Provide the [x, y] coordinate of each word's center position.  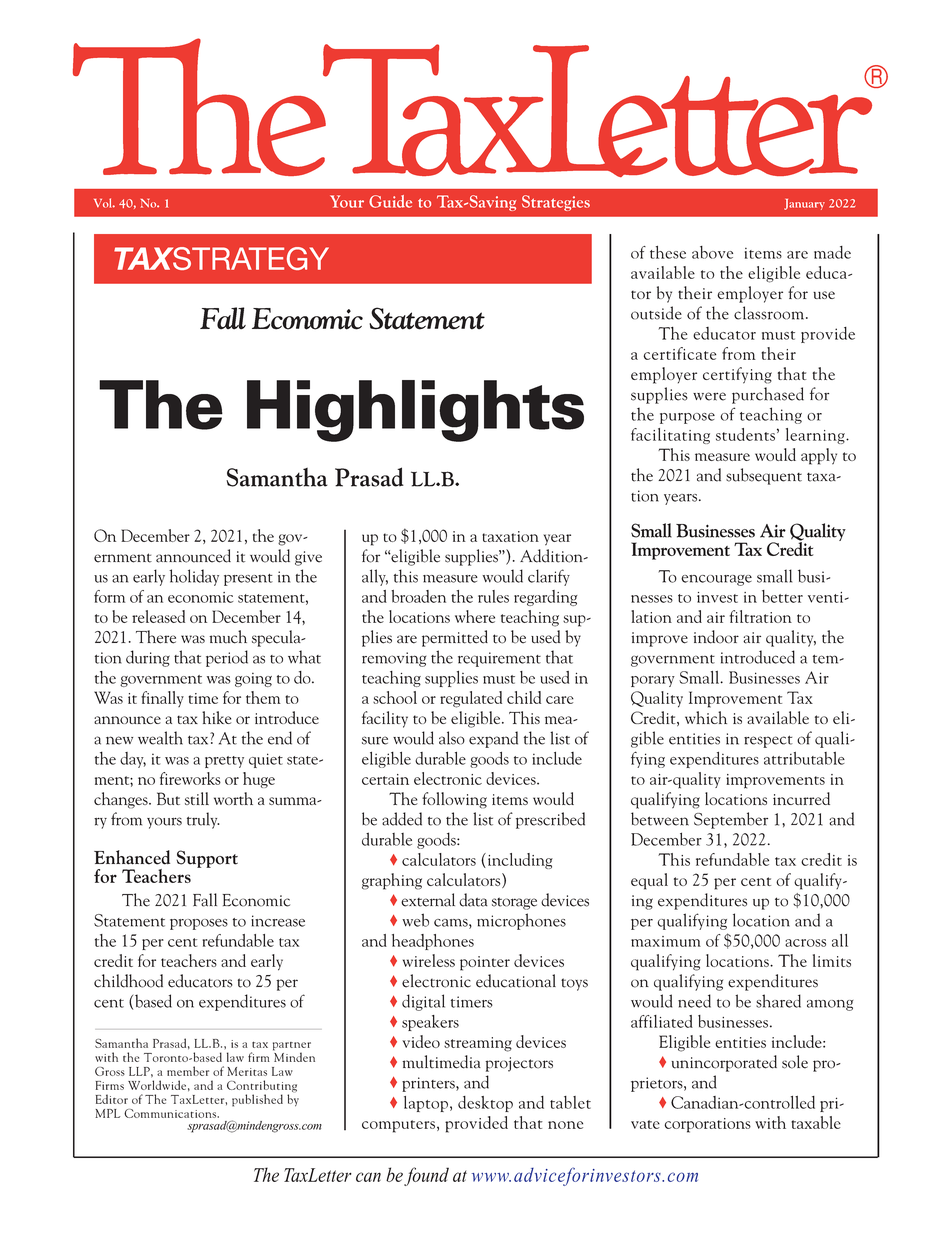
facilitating [670, 436]
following [454, 800]
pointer [485, 963]
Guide [390, 201]
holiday [194, 577]
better [782, 596]
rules [493, 596]
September [731, 820]
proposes [199, 924]
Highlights [415, 411]
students [745, 434]
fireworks [190, 778]
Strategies [556, 203]
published [257, 1100]
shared [778, 1001]
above [712, 252]
